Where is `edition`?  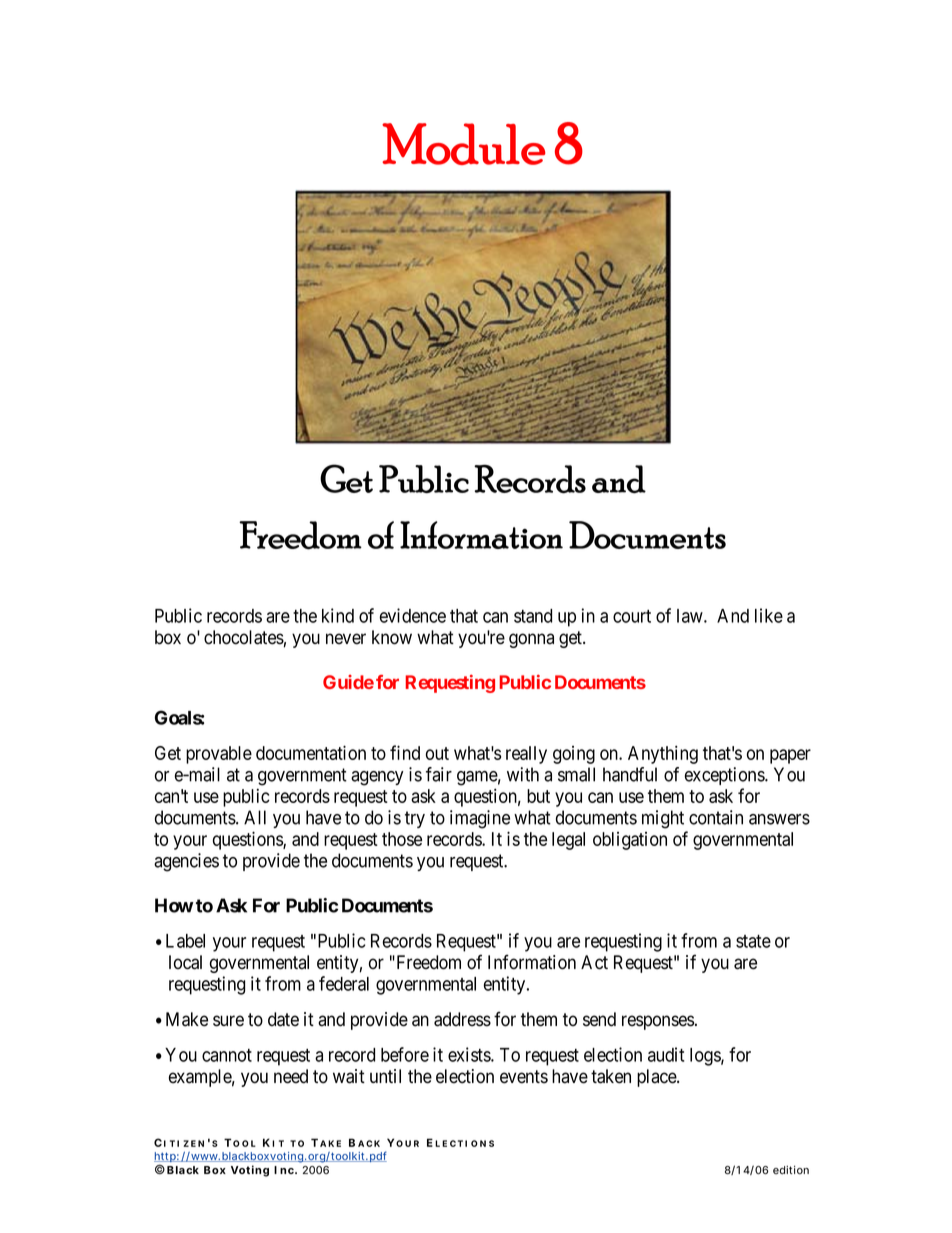 edition is located at coordinates (791, 1170).
